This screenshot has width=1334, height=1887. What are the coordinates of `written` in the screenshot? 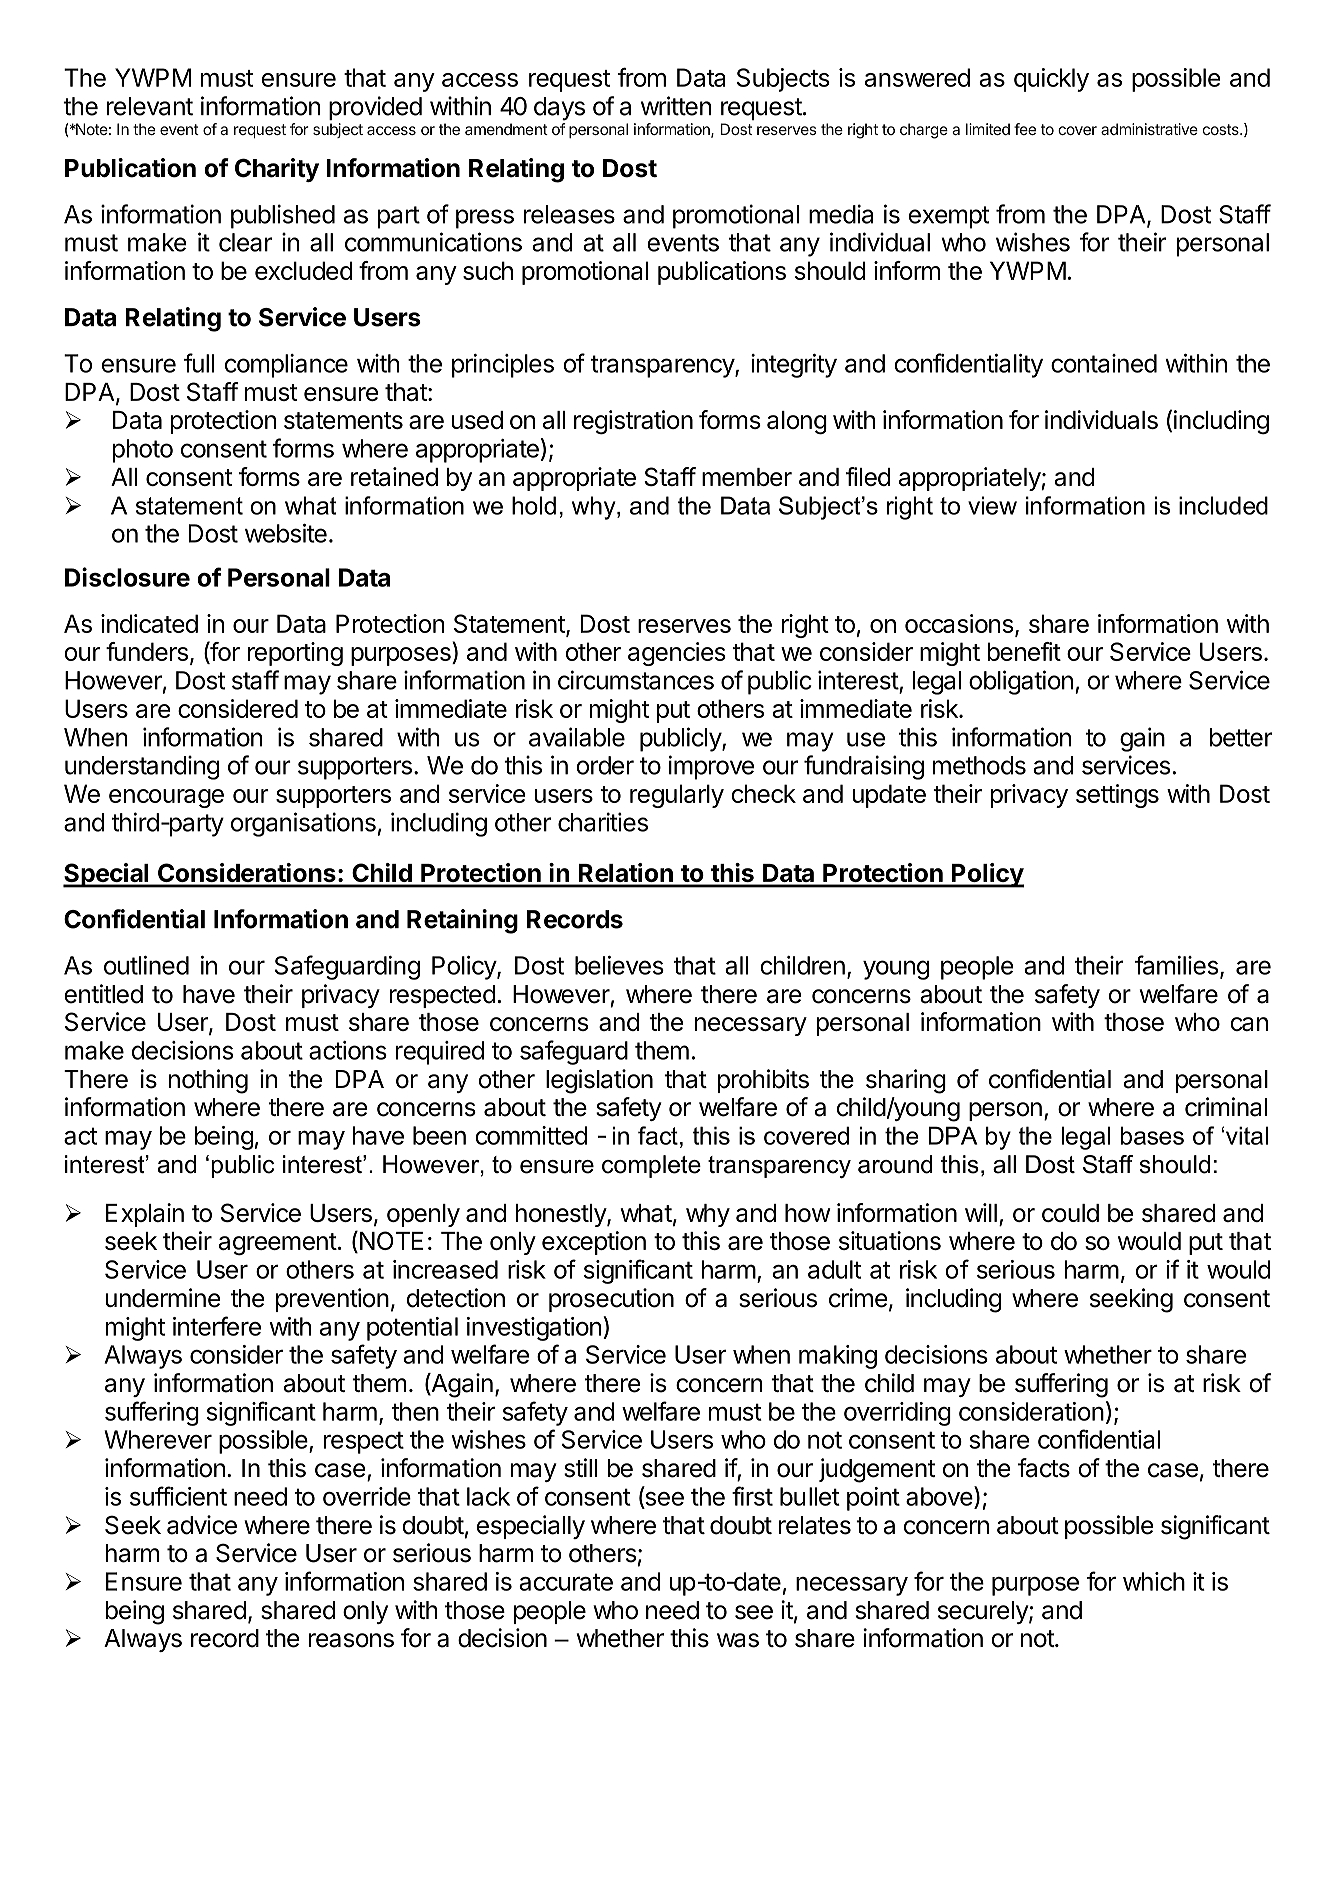 It's located at (676, 106).
